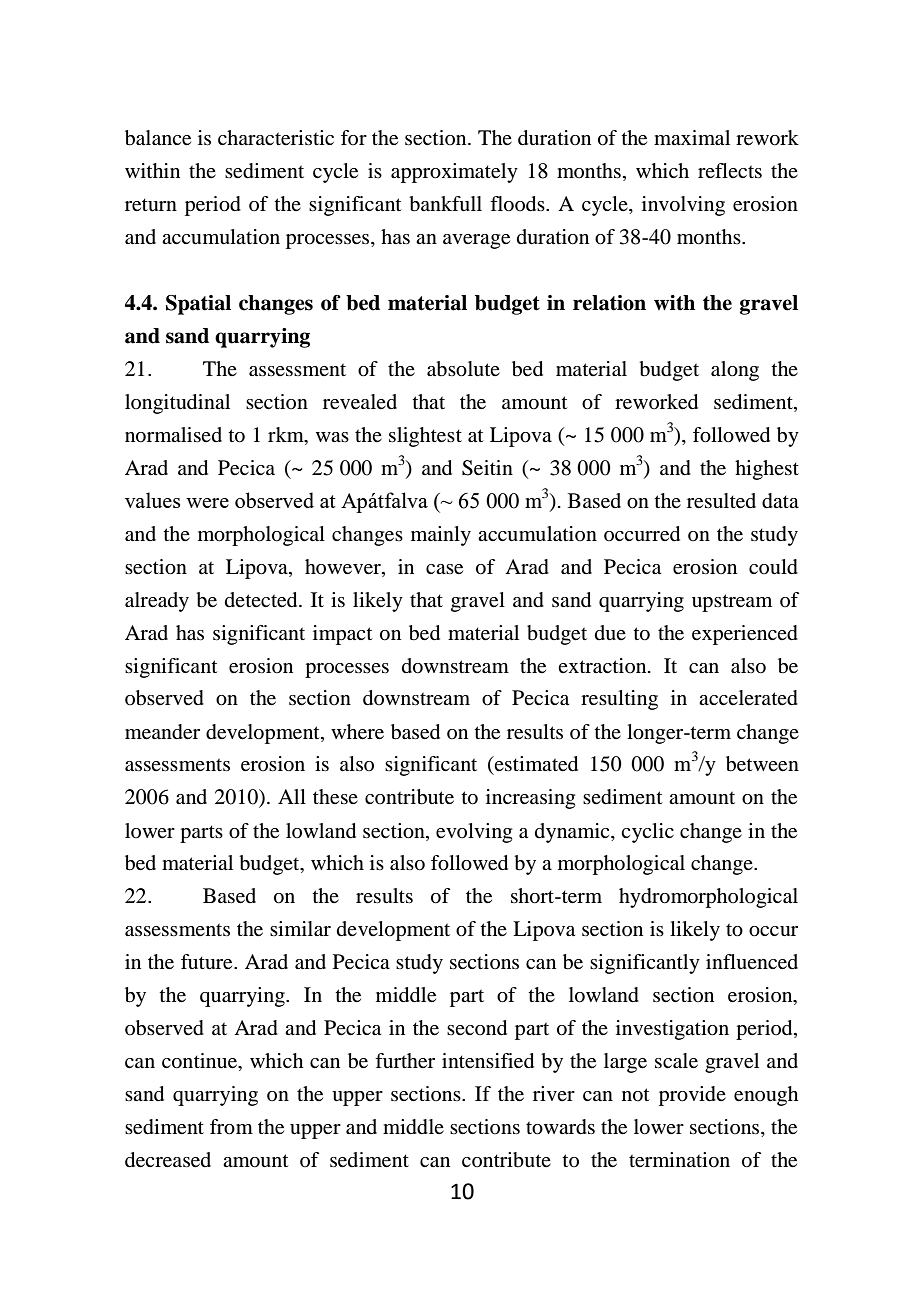  What do you see at coordinates (276, 138) in the document?
I see `characteristic` at bounding box center [276, 138].
